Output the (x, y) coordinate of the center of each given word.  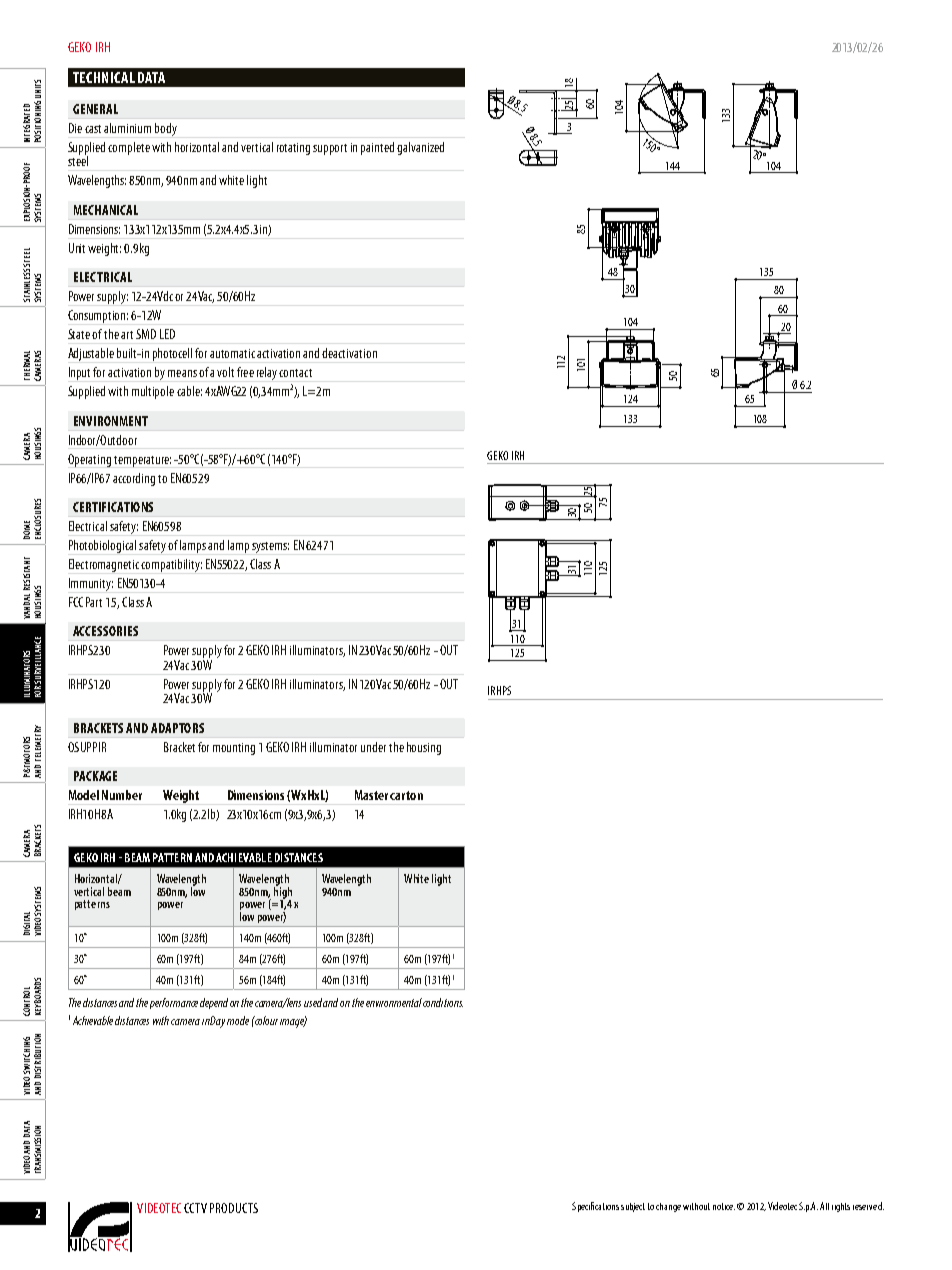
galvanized (420, 148)
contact (295, 373)
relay (267, 373)
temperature (142, 461)
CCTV (195, 1208)
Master (371, 795)
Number (122, 795)
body (166, 129)
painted (377, 148)
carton (406, 795)
